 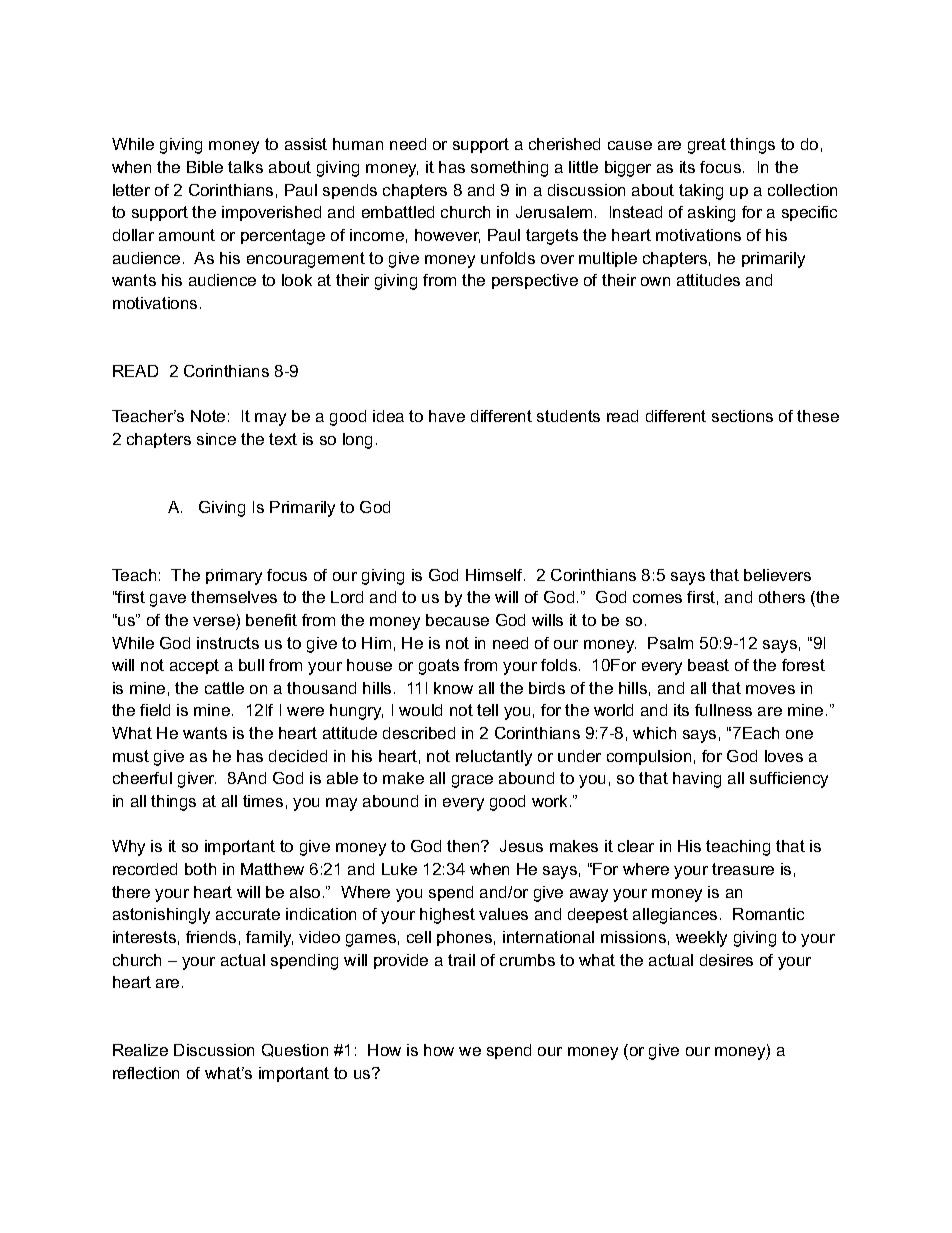 I want to click on trail, so click(x=461, y=960).
